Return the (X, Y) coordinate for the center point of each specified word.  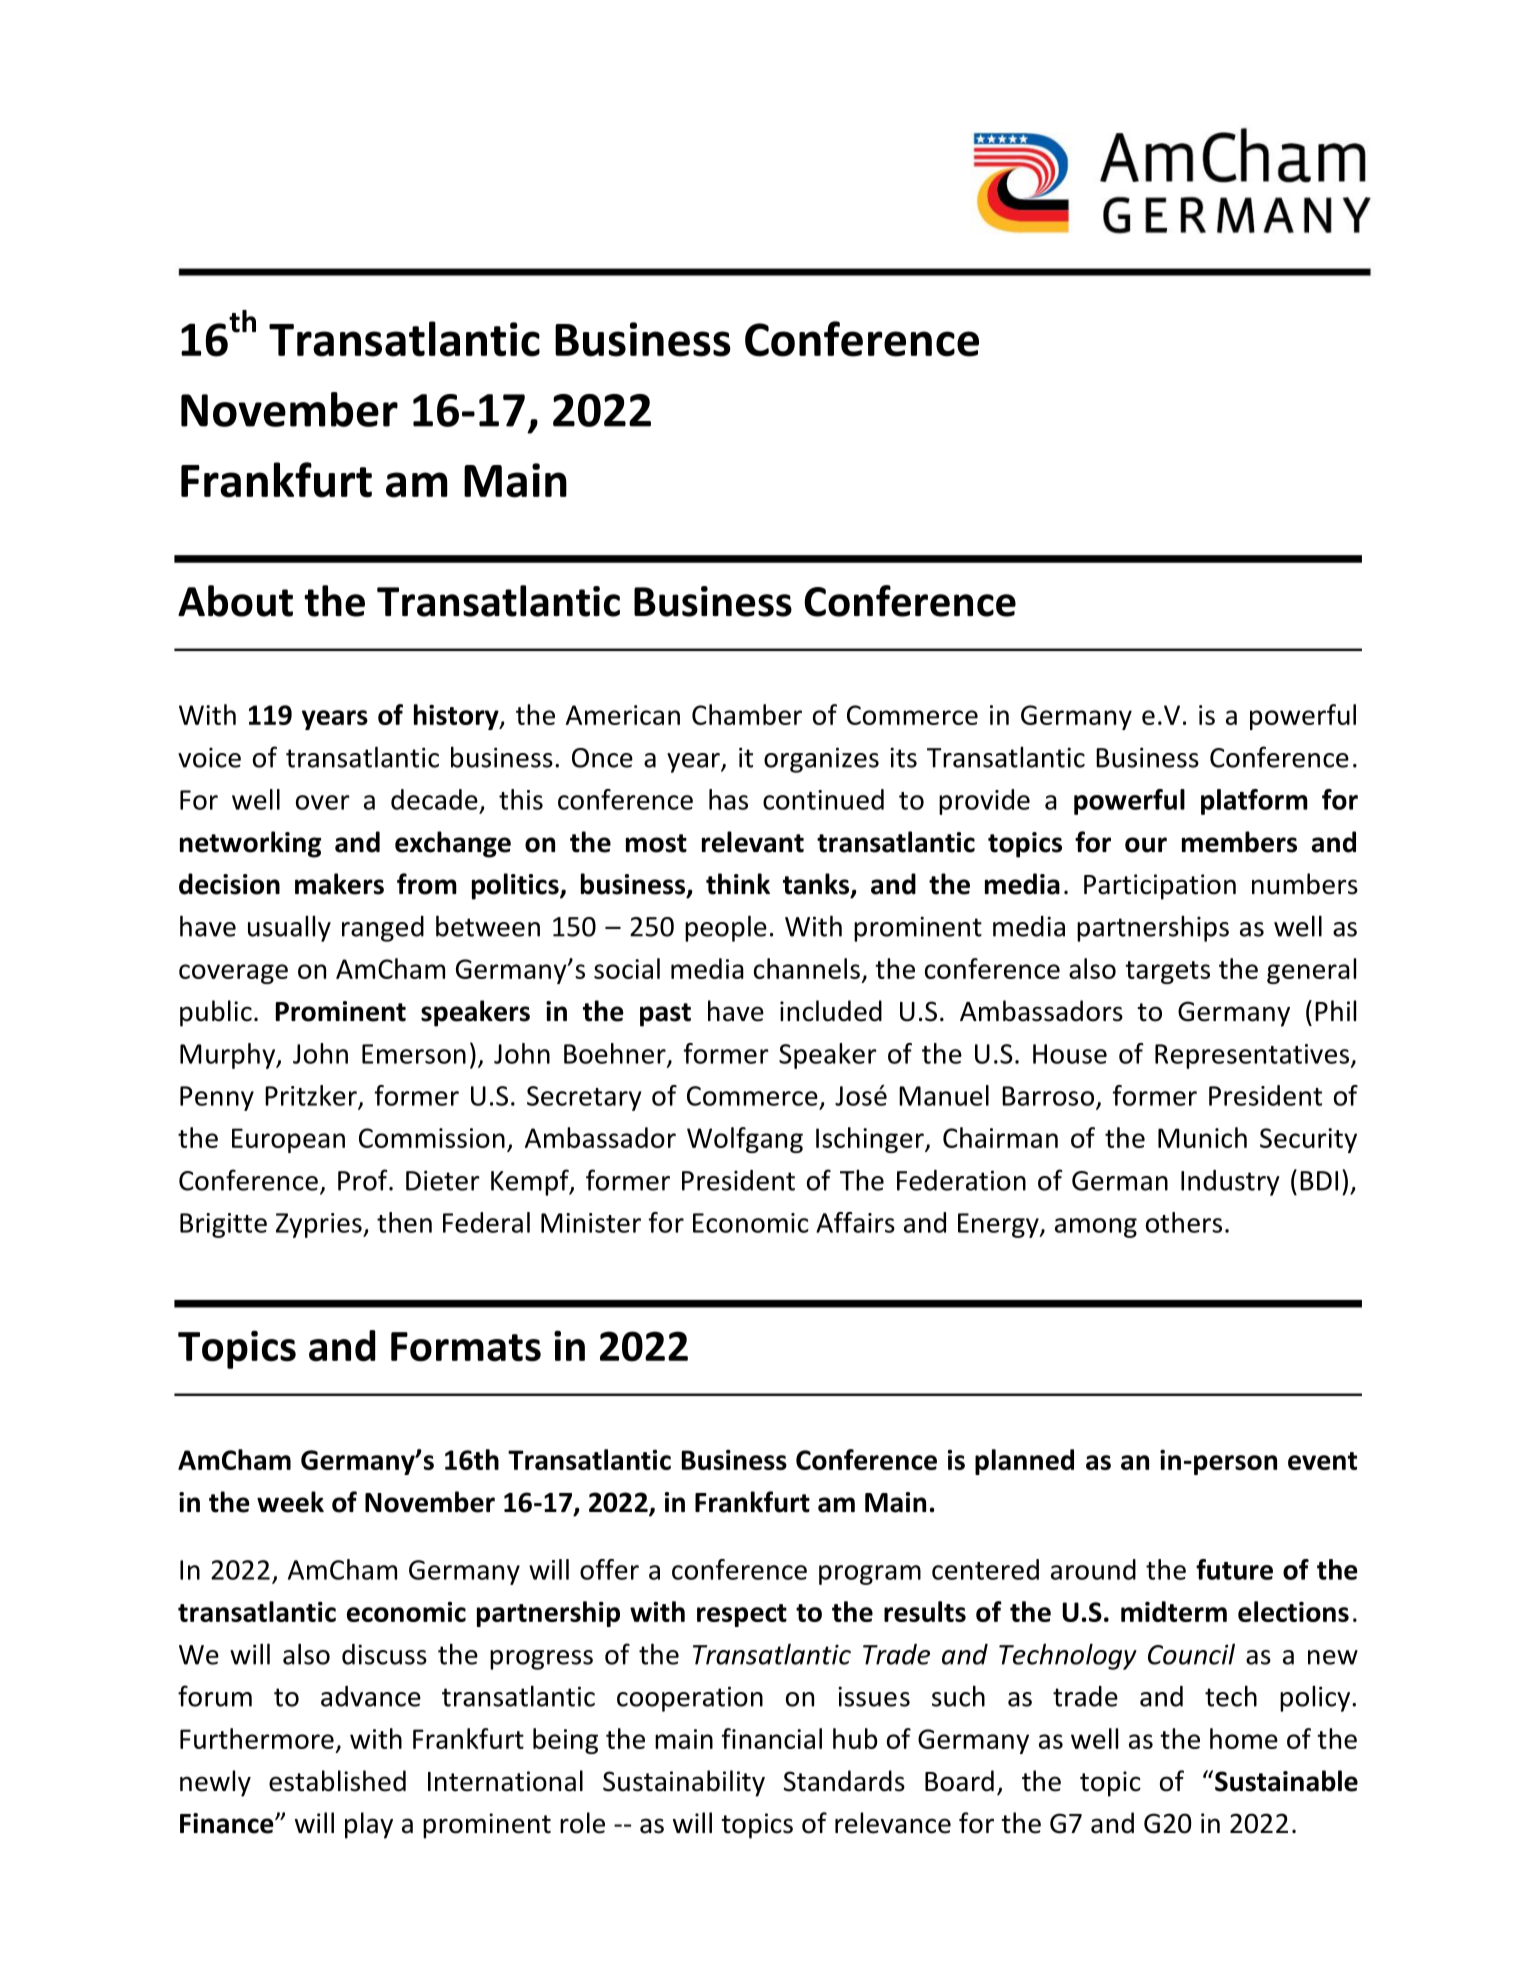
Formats (466, 1347)
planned (1024, 1462)
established (337, 1781)
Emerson (414, 1054)
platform (1254, 802)
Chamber (747, 714)
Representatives (1253, 1056)
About (235, 601)
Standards (844, 1781)
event (1322, 1461)
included (831, 1011)
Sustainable (1286, 1781)
